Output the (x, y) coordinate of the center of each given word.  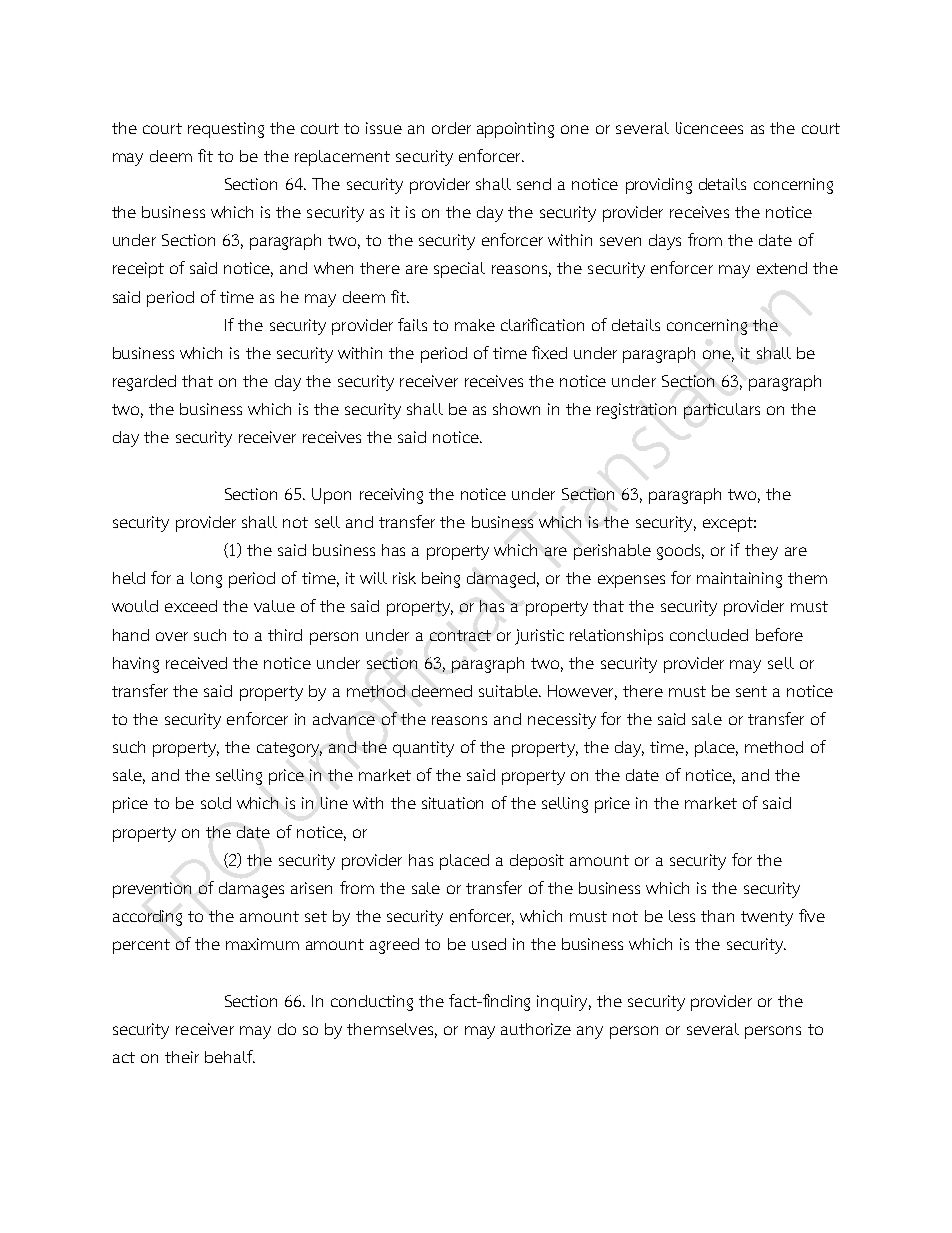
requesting (226, 130)
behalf (230, 1056)
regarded (144, 383)
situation (452, 803)
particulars (722, 411)
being (441, 580)
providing (659, 186)
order (451, 128)
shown (516, 409)
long (206, 580)
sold (216, 803)
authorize (536, 1029)
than (717, 916)
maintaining (739, 580)
